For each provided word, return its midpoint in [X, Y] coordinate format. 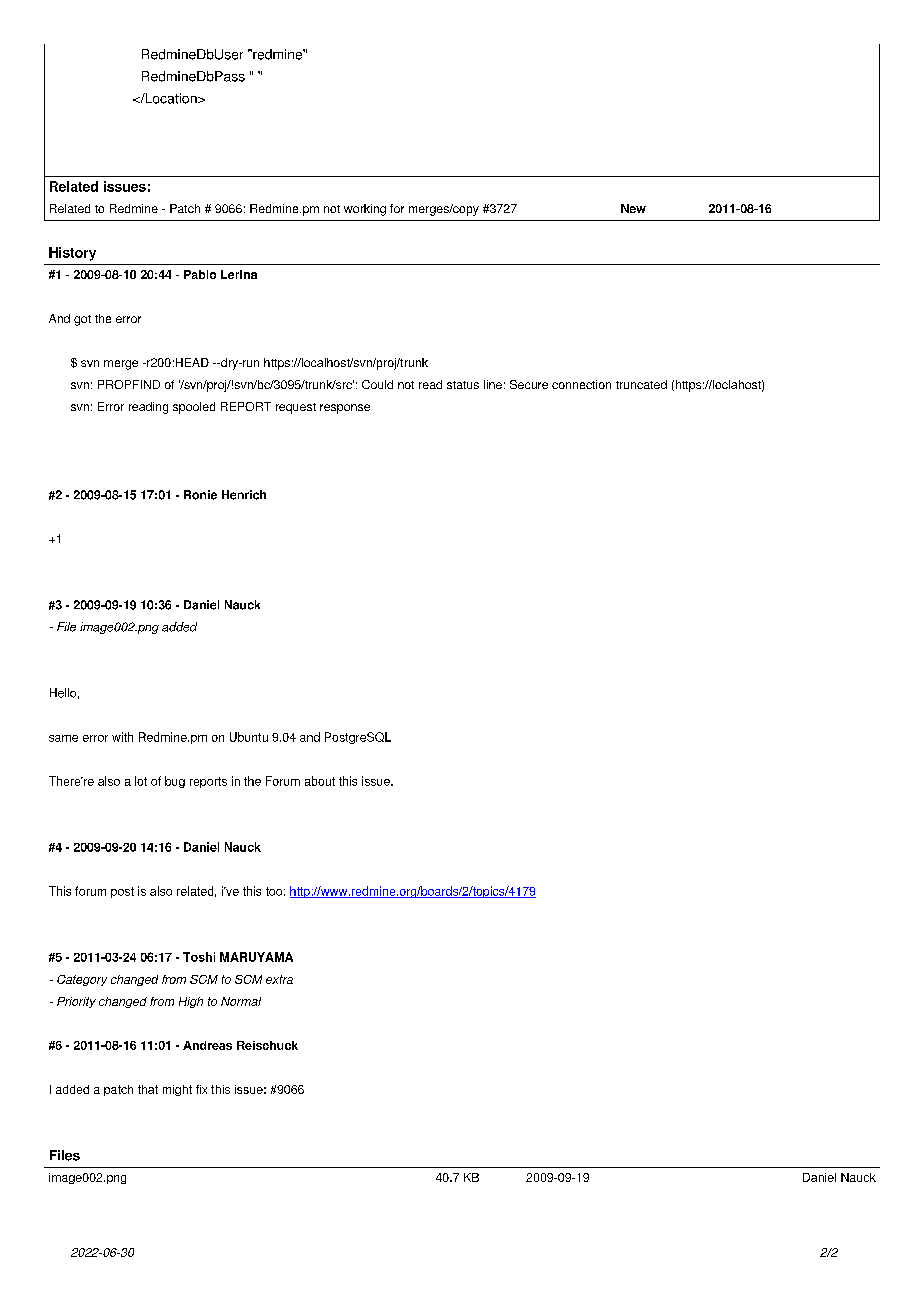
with [122, 737]
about [320, 781]
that [148, 1089]
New [633, 208]
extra [279, 979]
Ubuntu [249, 737]
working [365, 210]
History [72, 254]
